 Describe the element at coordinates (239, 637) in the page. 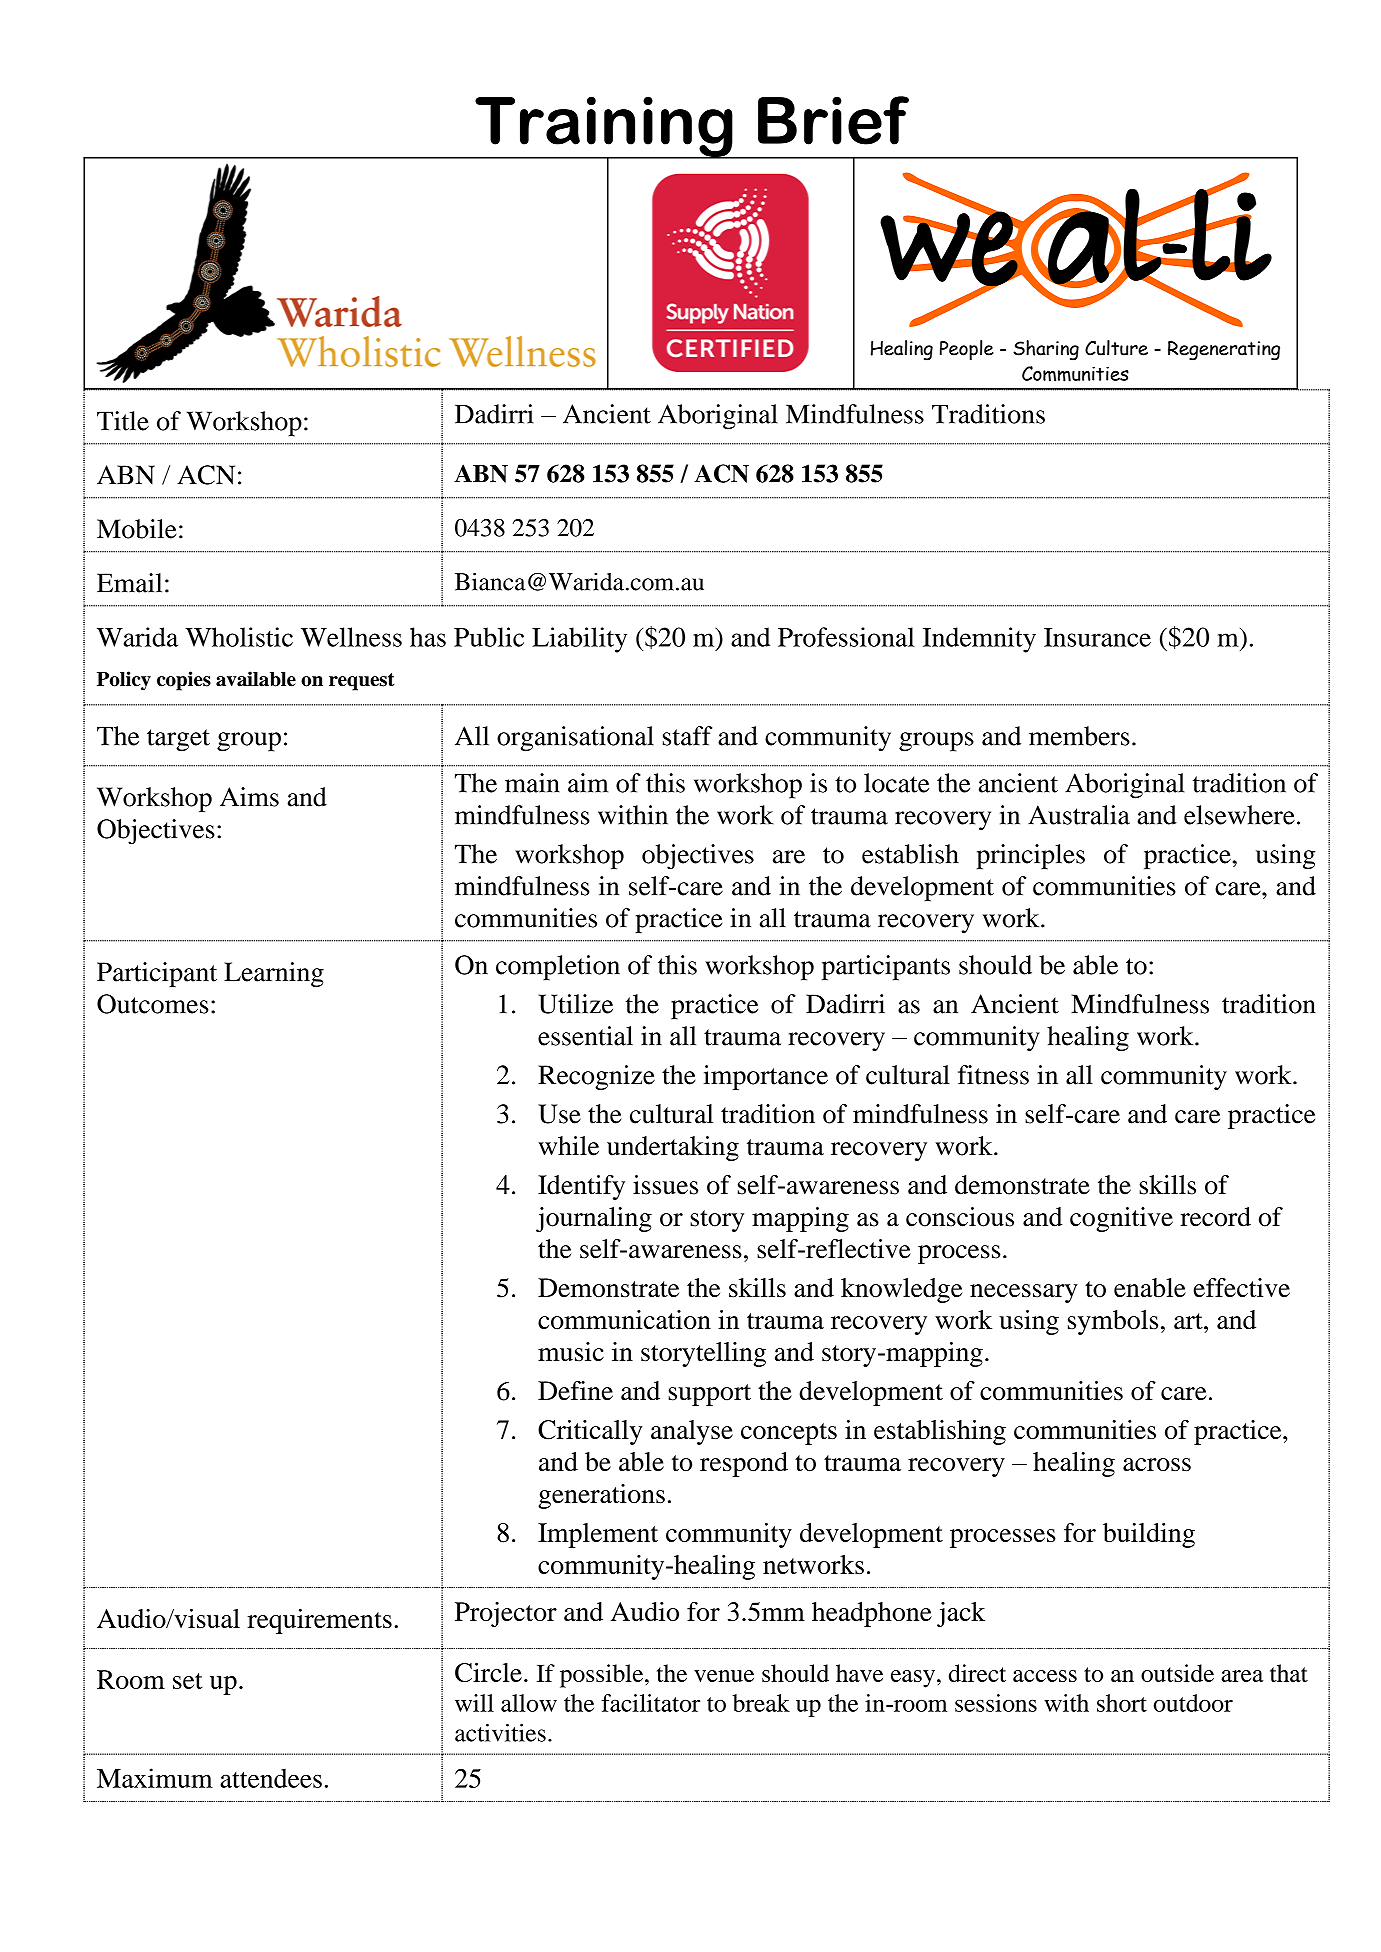

I see `Wholistic` at that location.
